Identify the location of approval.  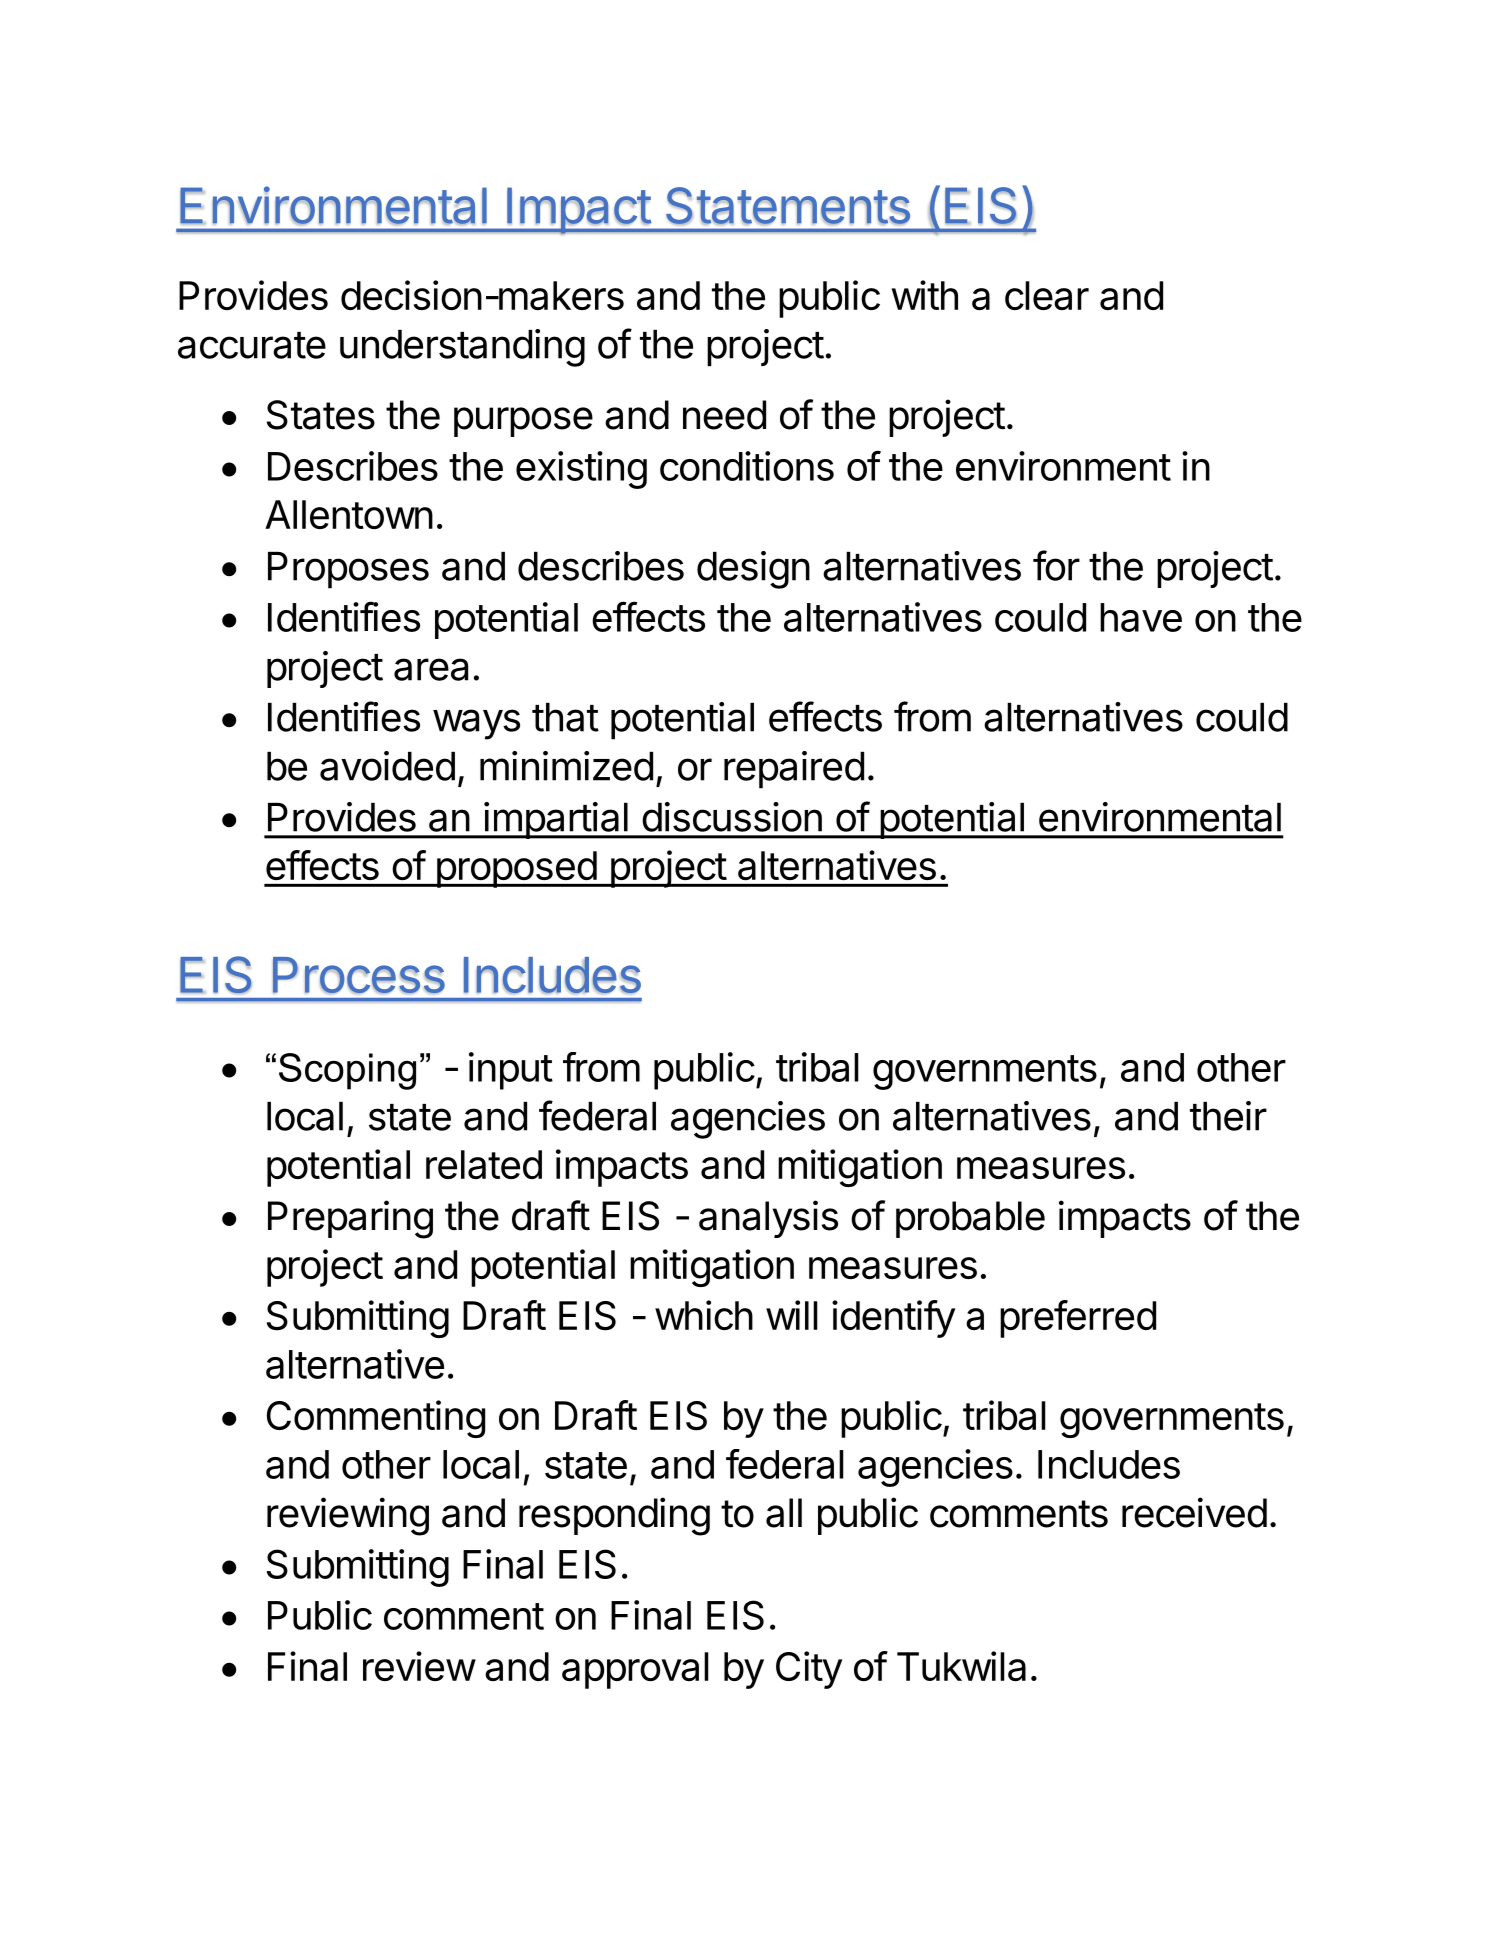
(635, 1670).
